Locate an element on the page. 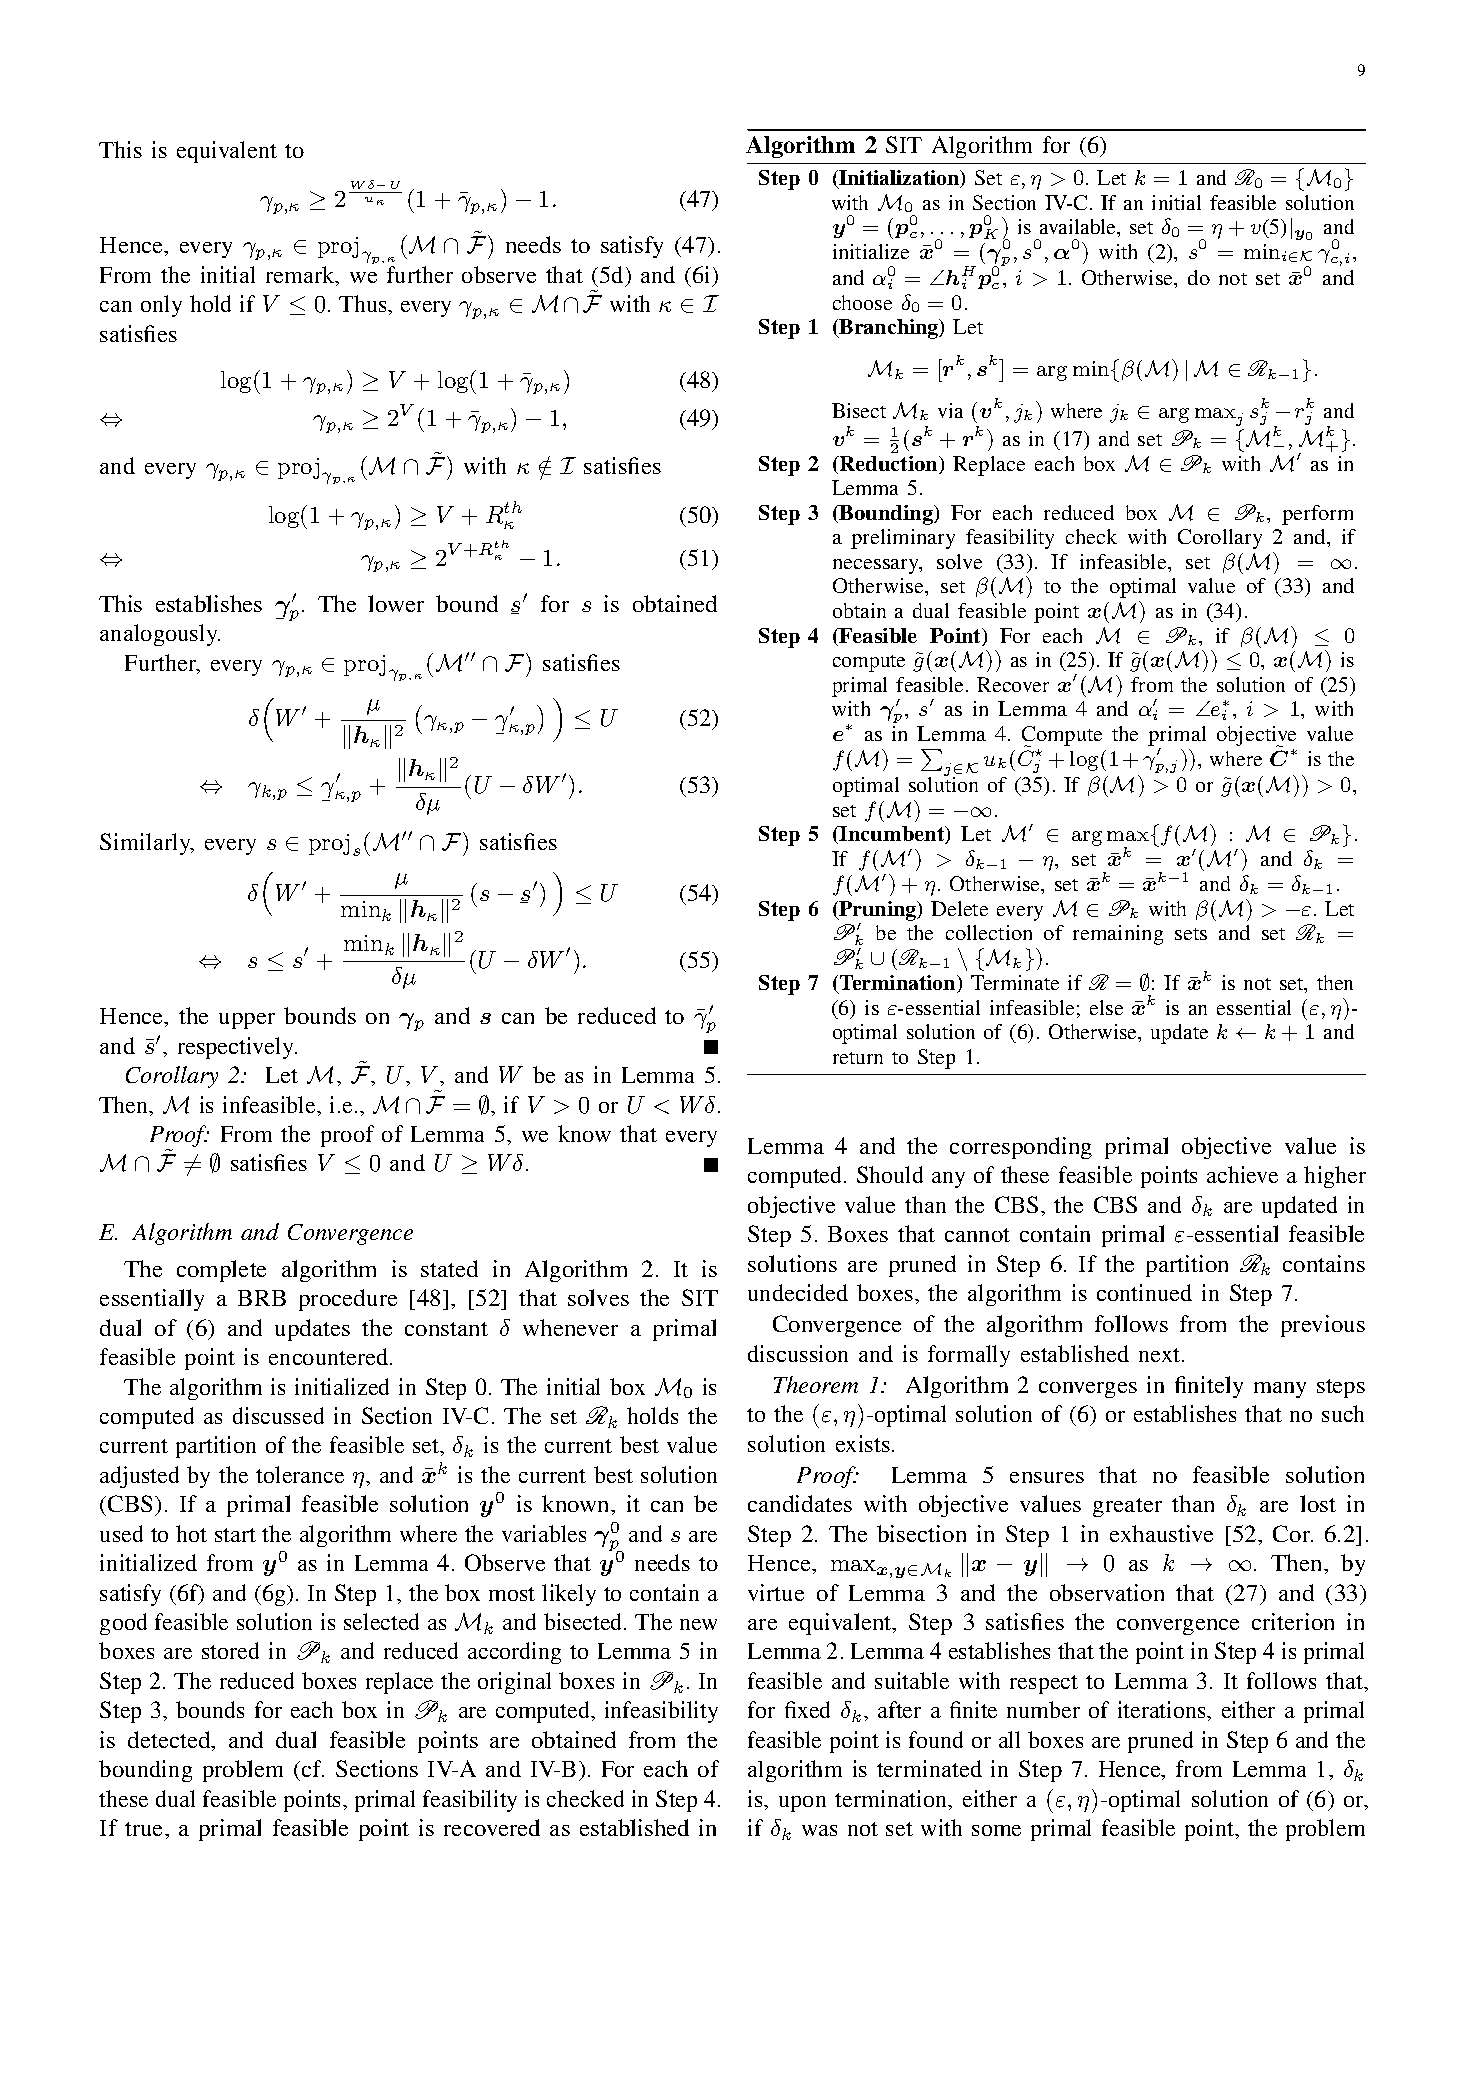 This document has height=2073, width=1466. choose is located at coordinates (862, 302).
